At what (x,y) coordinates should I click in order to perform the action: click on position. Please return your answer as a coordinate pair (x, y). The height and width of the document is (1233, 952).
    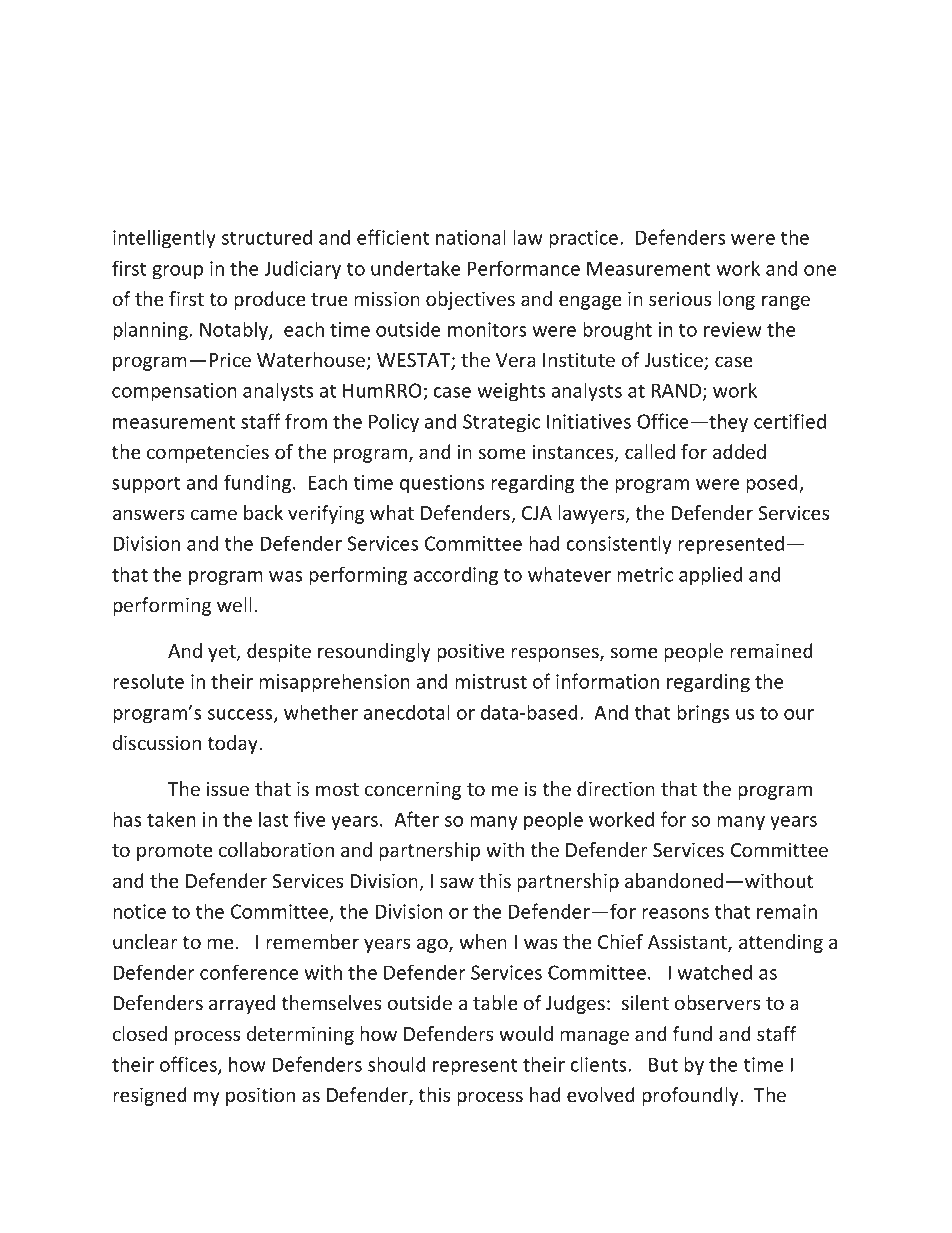
    Looking at the image, I should click on (260, 1097).
